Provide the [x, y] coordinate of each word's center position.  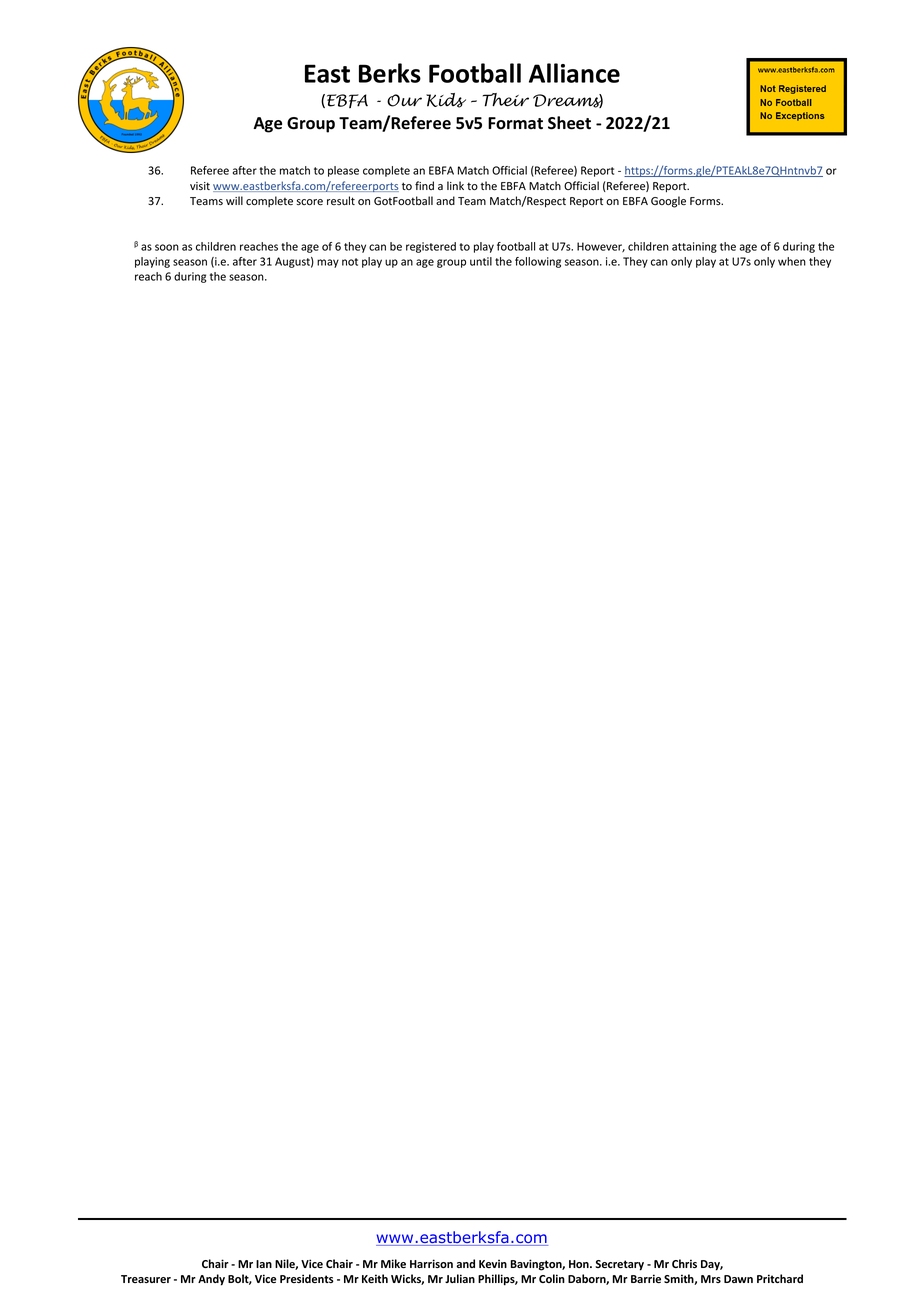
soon [167, 247]
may [328, 263]
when [792, 261]
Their [506, 100]
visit [200, 186]
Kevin [493, 1263]
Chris [684, 1263]
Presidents [307, 1278]
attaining [694, 247]
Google [668, 202]
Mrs [711, 1279]
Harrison [431, 1263]
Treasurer [146, 1279]
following [538, 262]
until [481, 261]
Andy [211, 1280]
